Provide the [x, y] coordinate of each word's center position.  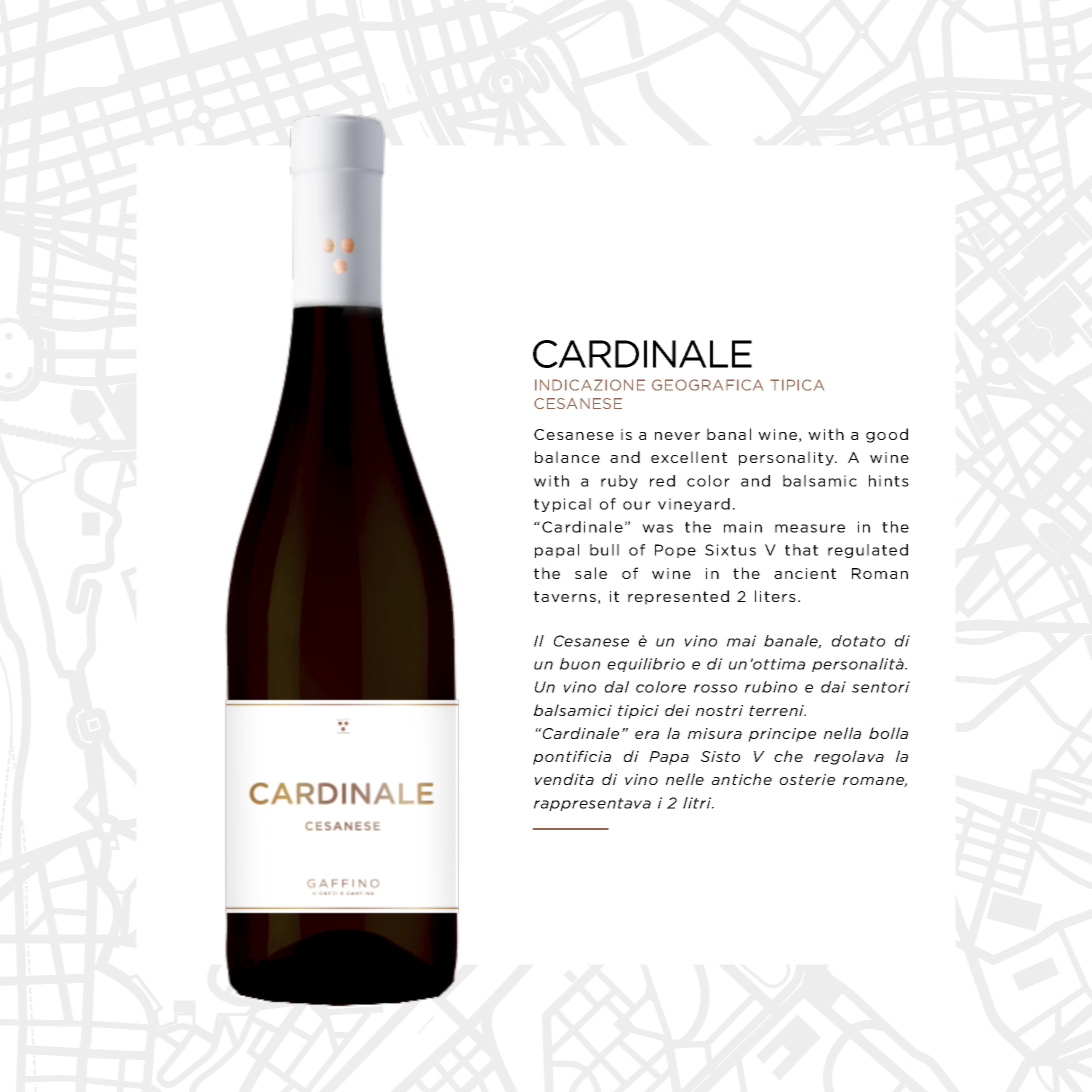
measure [810, 528]
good [887, 435]
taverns [565, 596]
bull [604, 550]
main [743, 527]
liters [775, 596]
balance [567, 457]
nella [842, 733]
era [647, 735]
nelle [685, 779]
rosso [715, 688]
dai [833, 687]
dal [617, 687]
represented [678, 597]
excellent [689, 457]
